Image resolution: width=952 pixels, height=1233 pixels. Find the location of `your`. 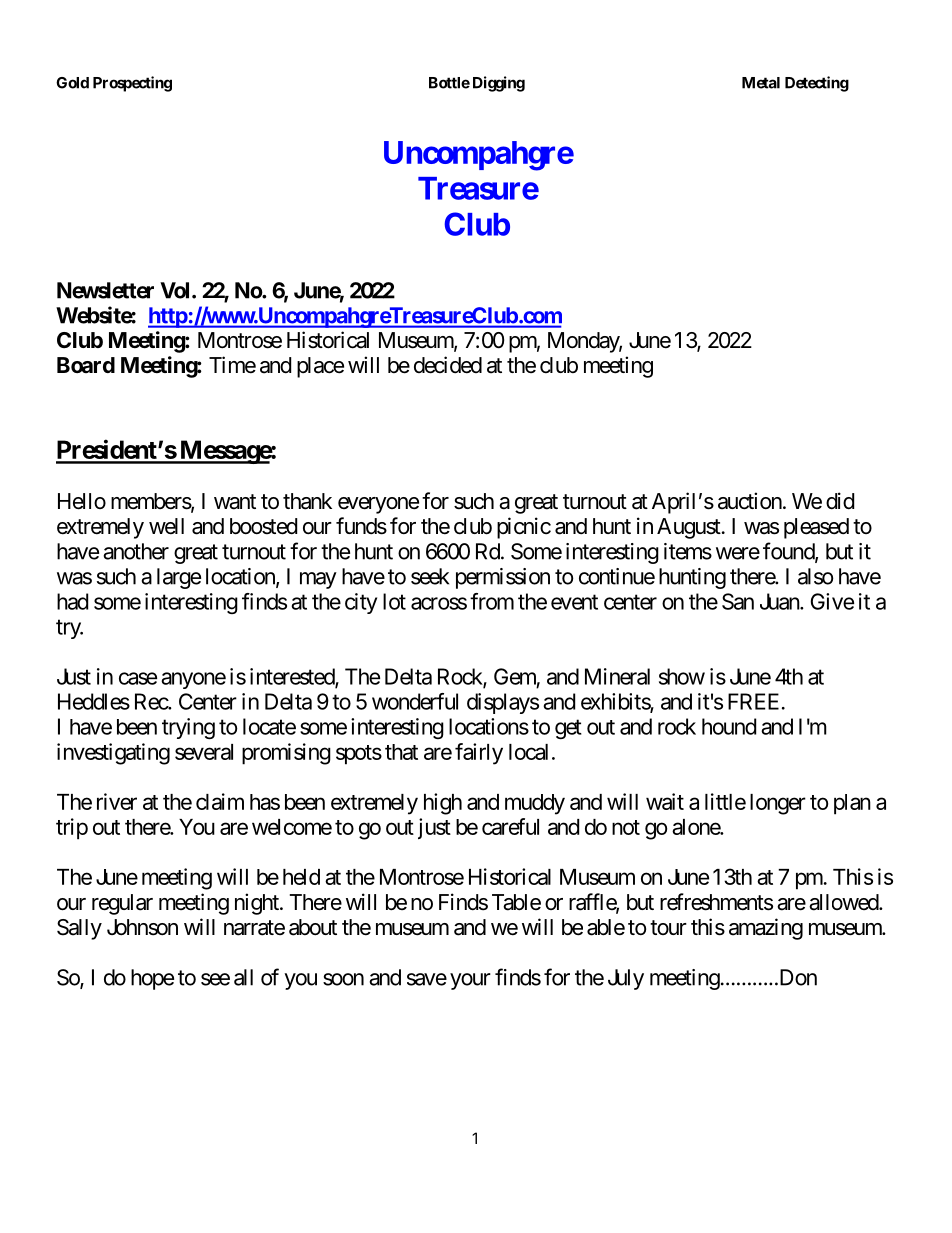

your is located at coordinates (470, 981).
